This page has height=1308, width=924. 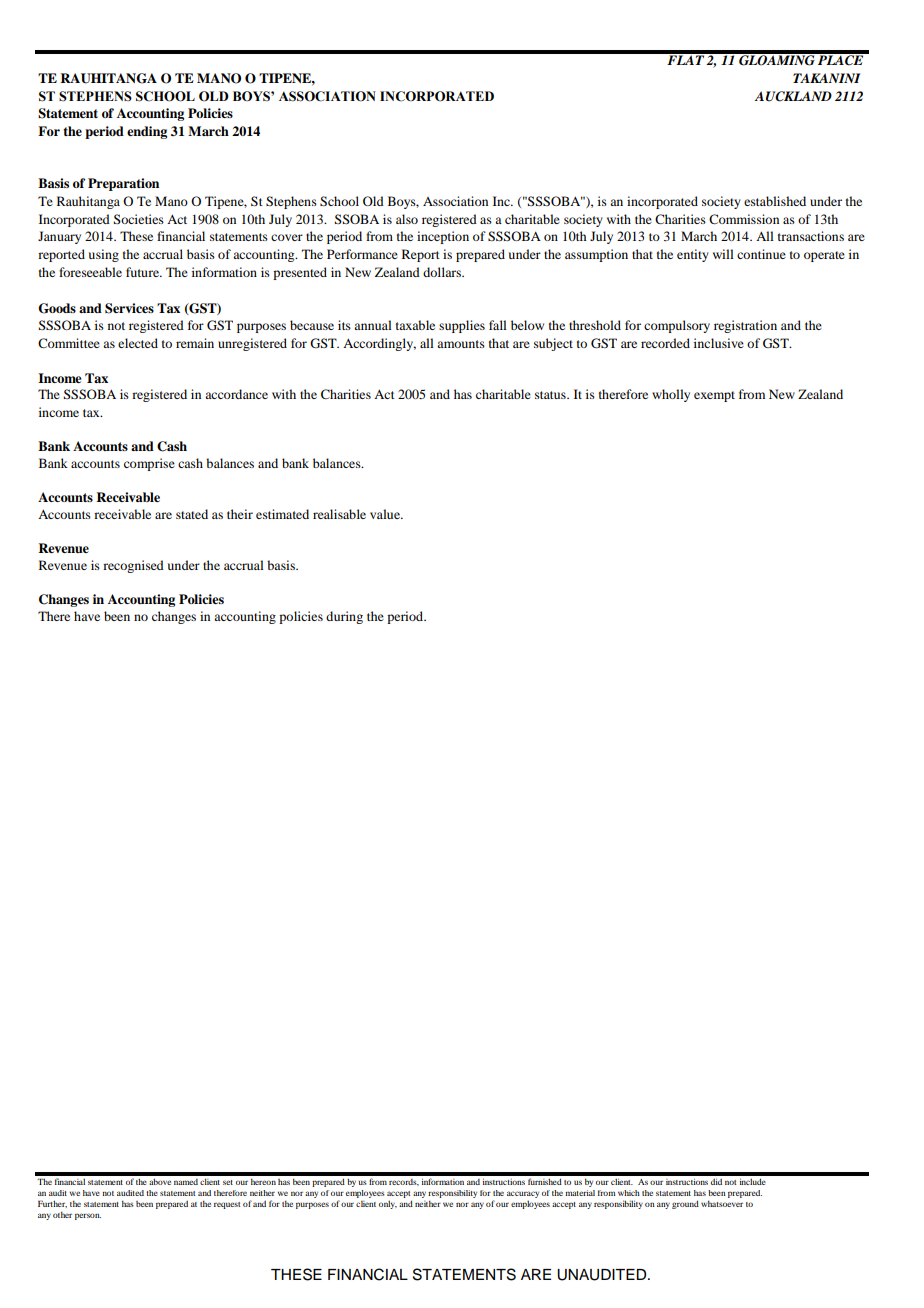 What do you see at coordinates (344, 617) in the page?
I see `during` at bounding box center [344, 617].
